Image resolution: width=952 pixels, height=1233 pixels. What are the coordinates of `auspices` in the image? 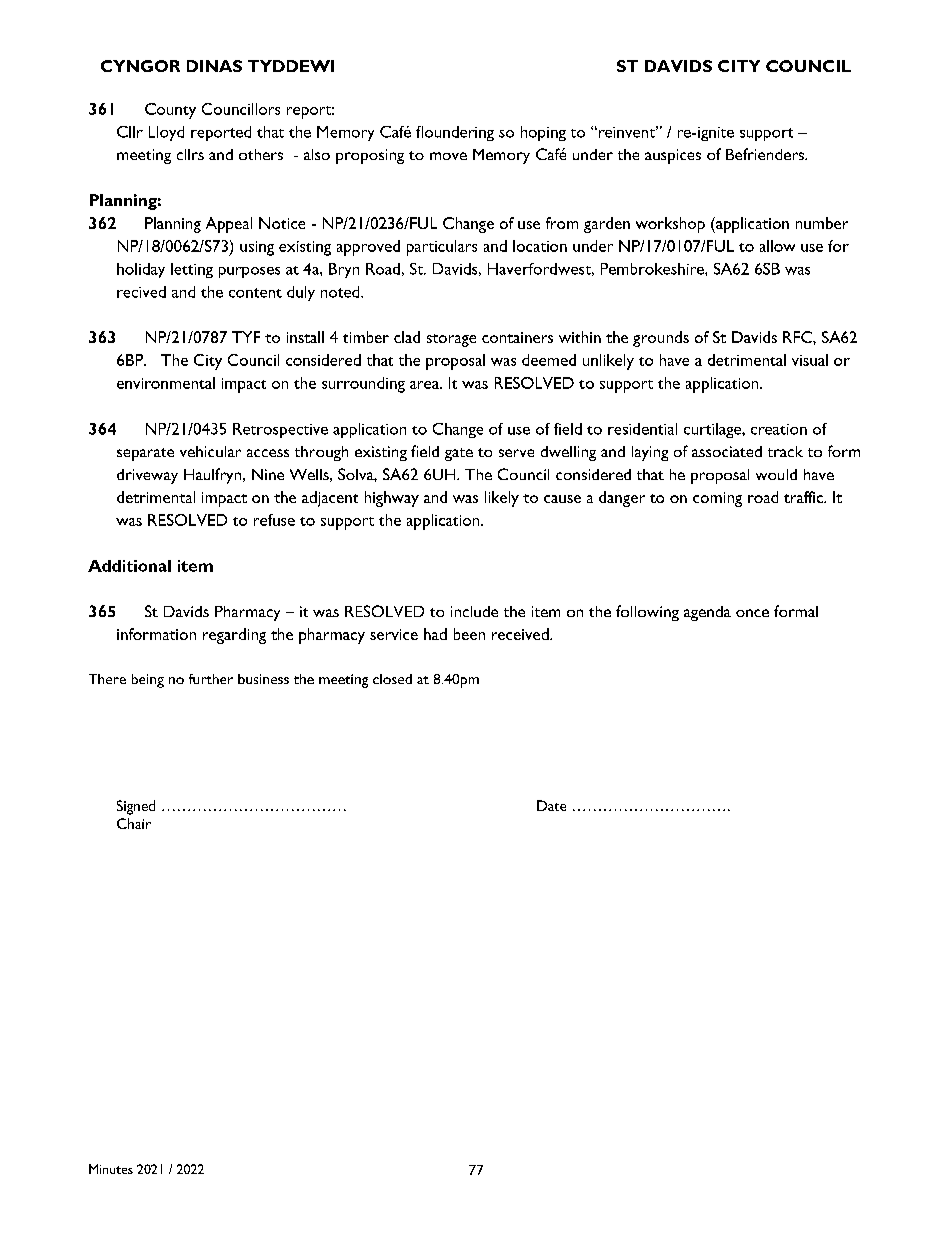 It's located at (673, 156).
